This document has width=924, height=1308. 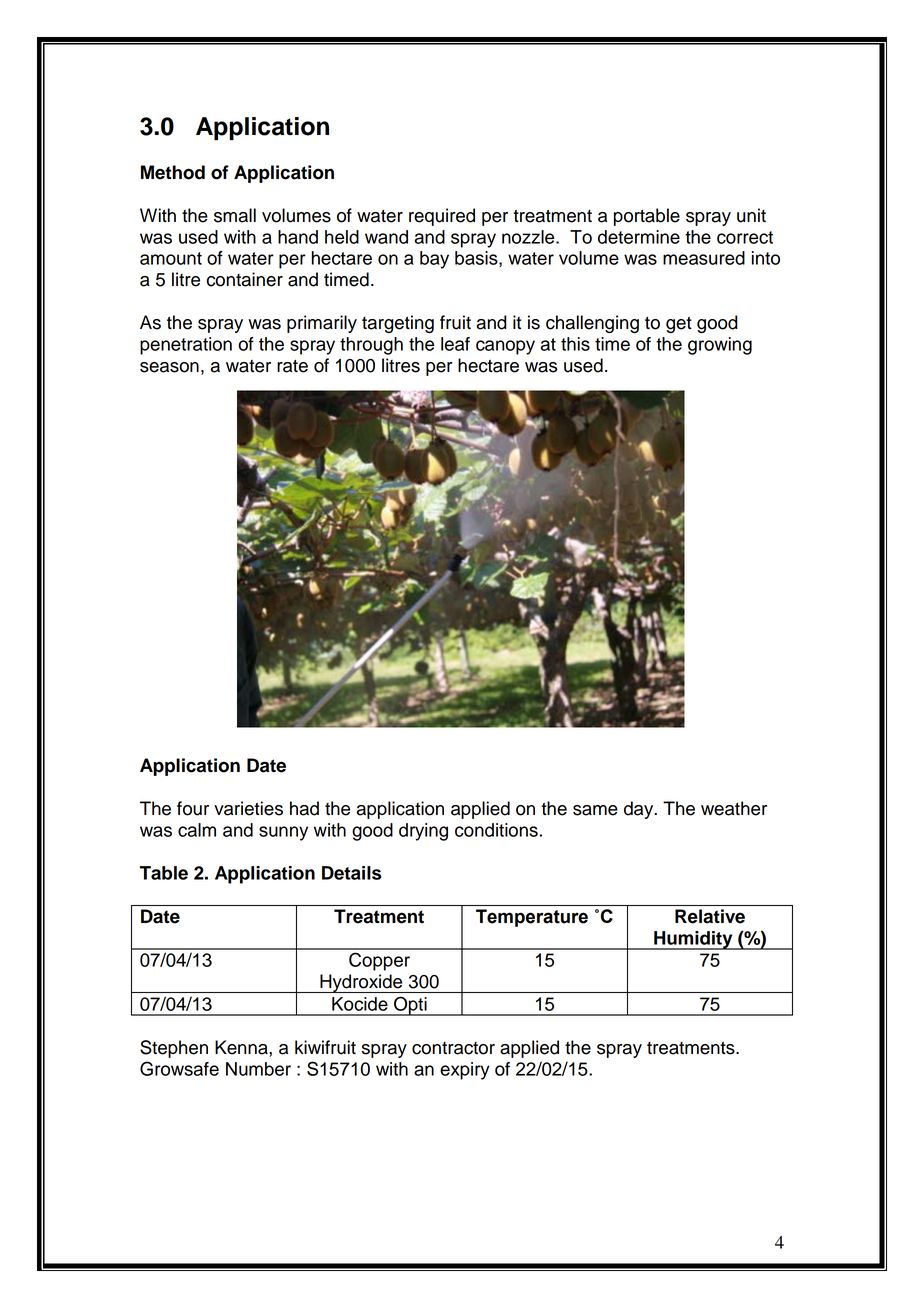 I want to click on canopy, so click(x=505, y=347).
